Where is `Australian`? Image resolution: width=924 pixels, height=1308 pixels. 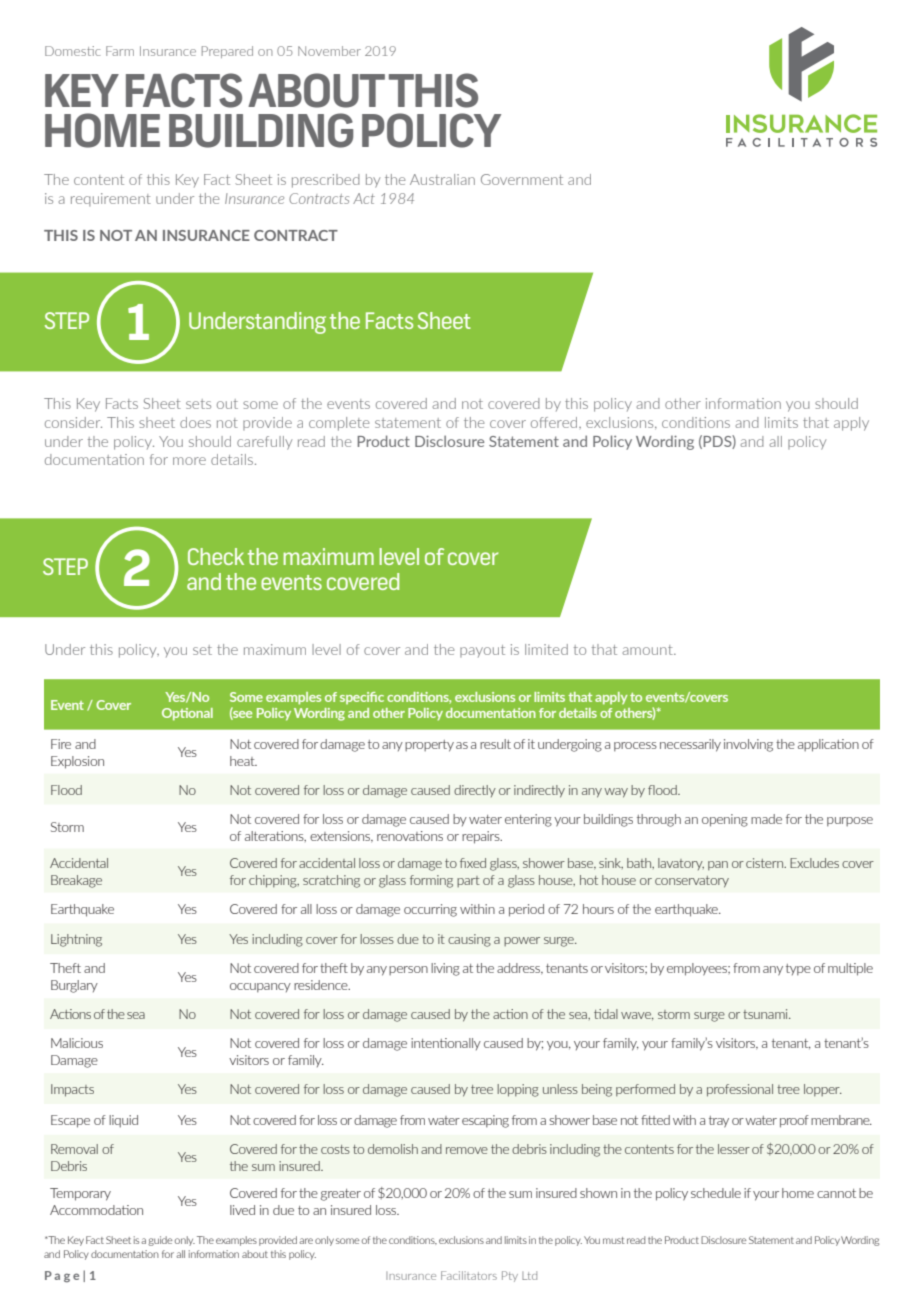
Australian is located at coordinates (442, 179).
